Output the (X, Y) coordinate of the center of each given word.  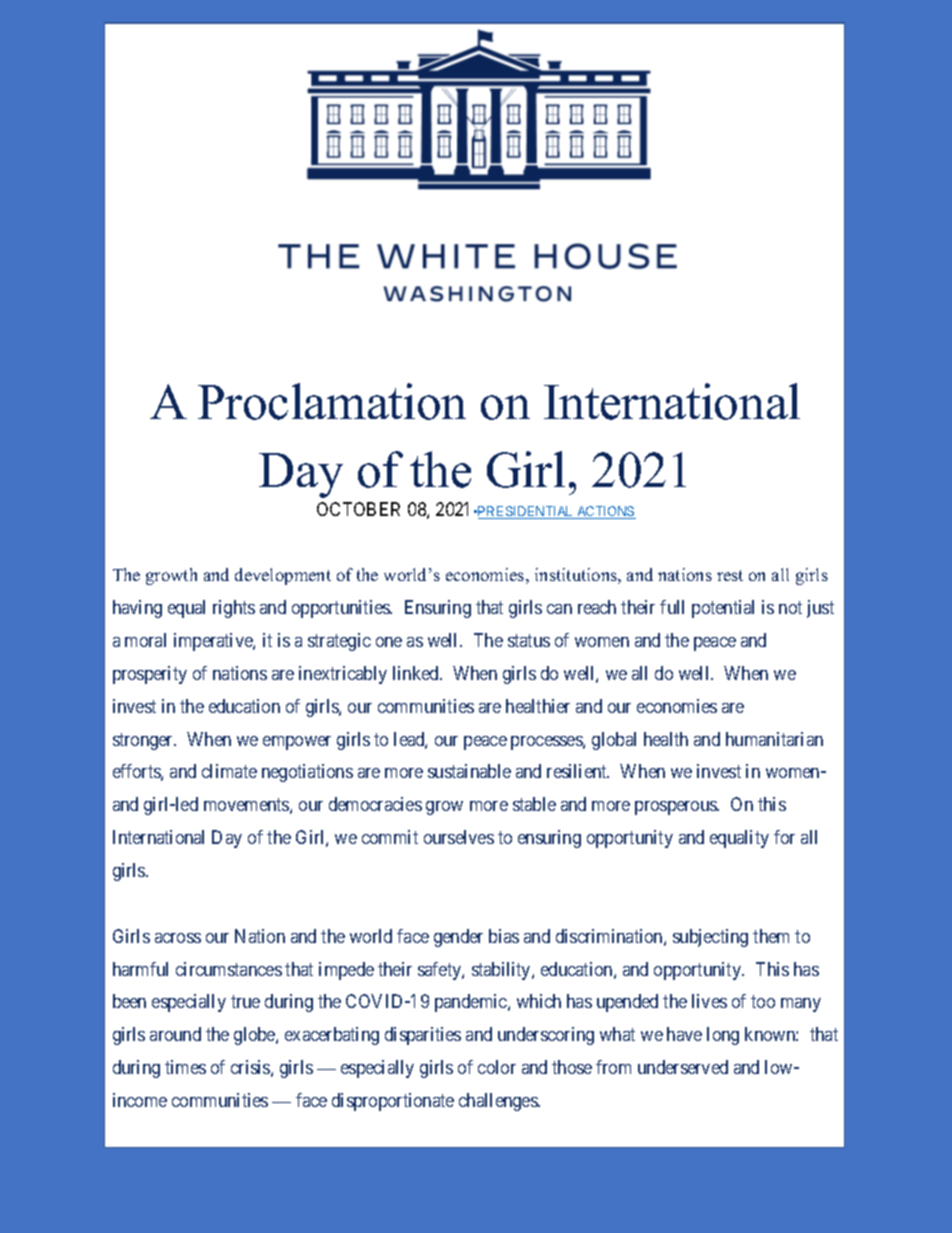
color (497, 1067)
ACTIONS (605, 512)
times (185, 1067)
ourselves (459, 837)
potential (723, 609)
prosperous (677, 808)
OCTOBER (358, 509)
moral (145, 640)
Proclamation (332, 401)
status (529, 640)
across (178, 938)
